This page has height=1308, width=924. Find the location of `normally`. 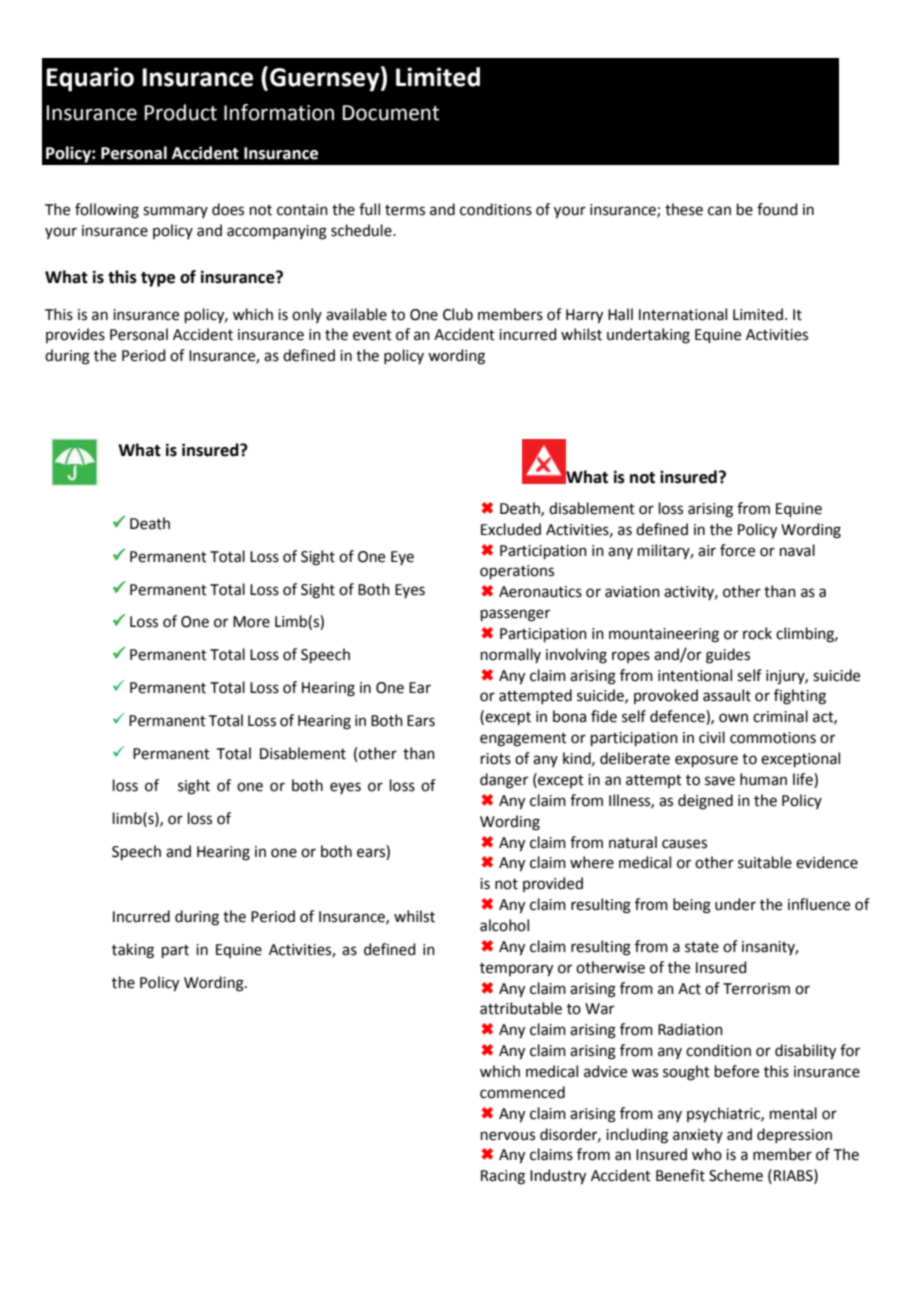

normally is located at coordinates (511, 655).
